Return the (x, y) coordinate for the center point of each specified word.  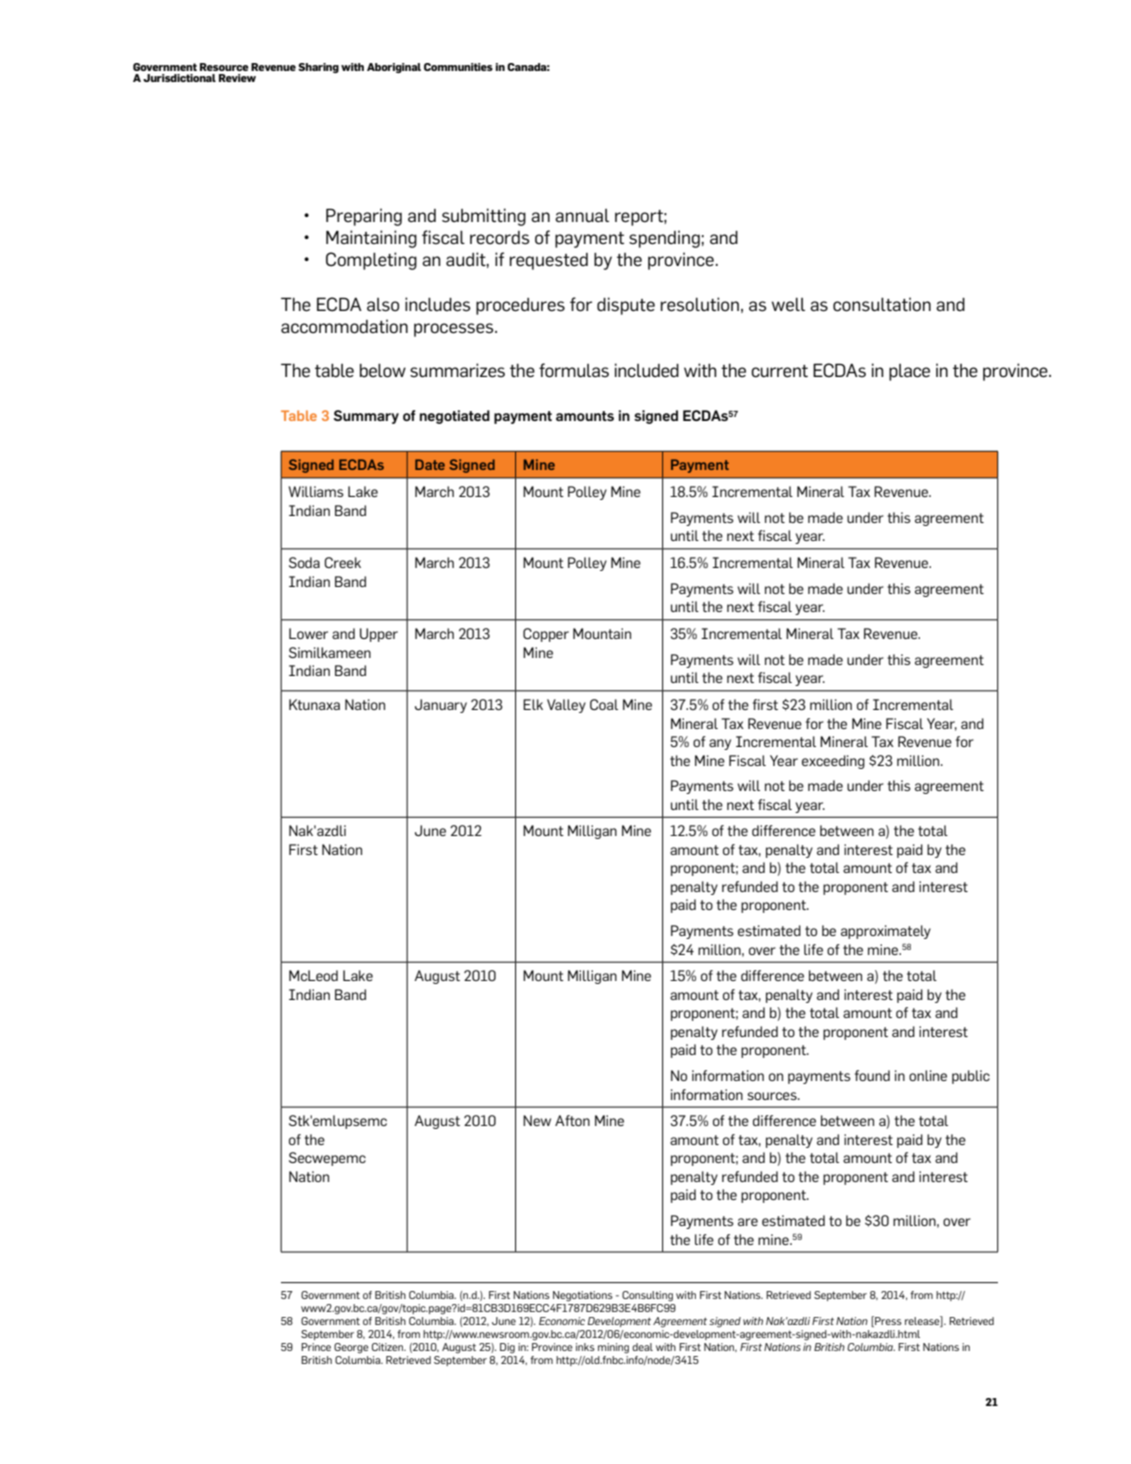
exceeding (833, 762)
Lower (308, 633)
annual (582, 215)
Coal (604, 704)
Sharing (318, 68)
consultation (882, 304)
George (351, 1348)
